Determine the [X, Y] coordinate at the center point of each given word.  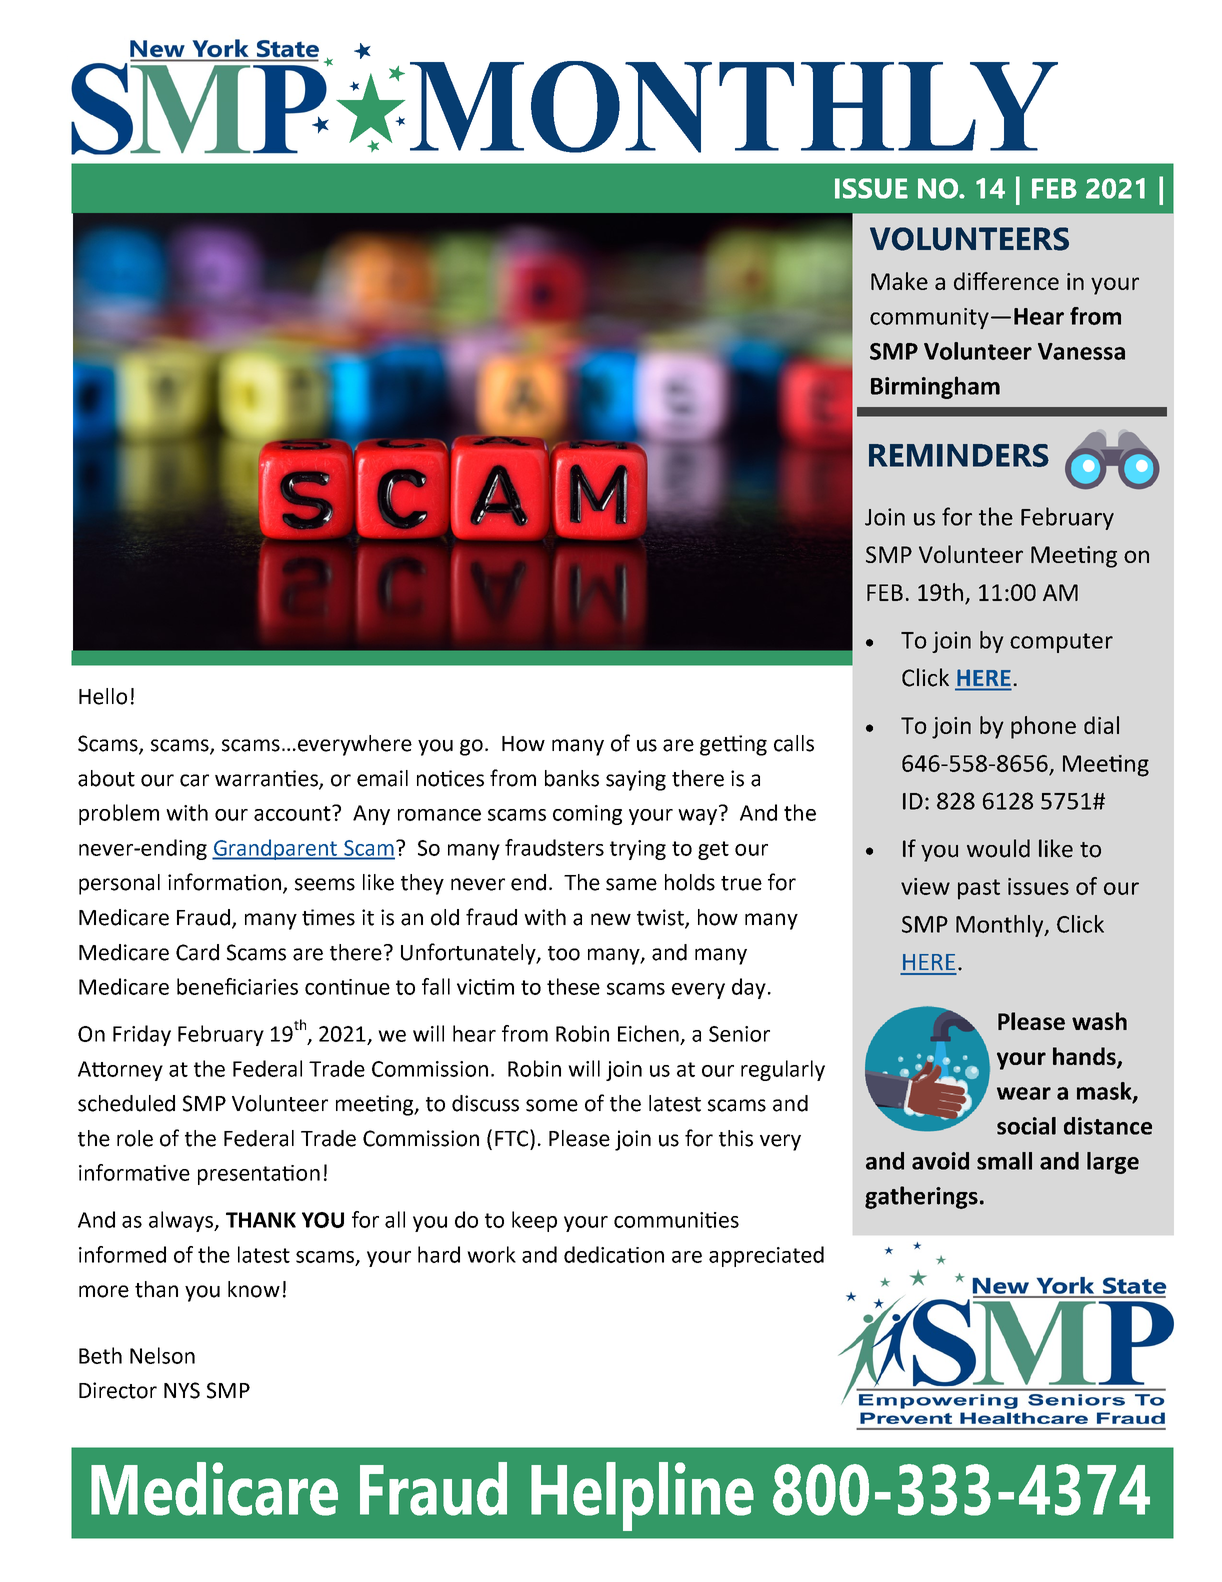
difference [1006, 281]
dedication [614, 1254]
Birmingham [935, 387]
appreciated [766, 1256]
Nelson [162, 1355]
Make [899, 281]
